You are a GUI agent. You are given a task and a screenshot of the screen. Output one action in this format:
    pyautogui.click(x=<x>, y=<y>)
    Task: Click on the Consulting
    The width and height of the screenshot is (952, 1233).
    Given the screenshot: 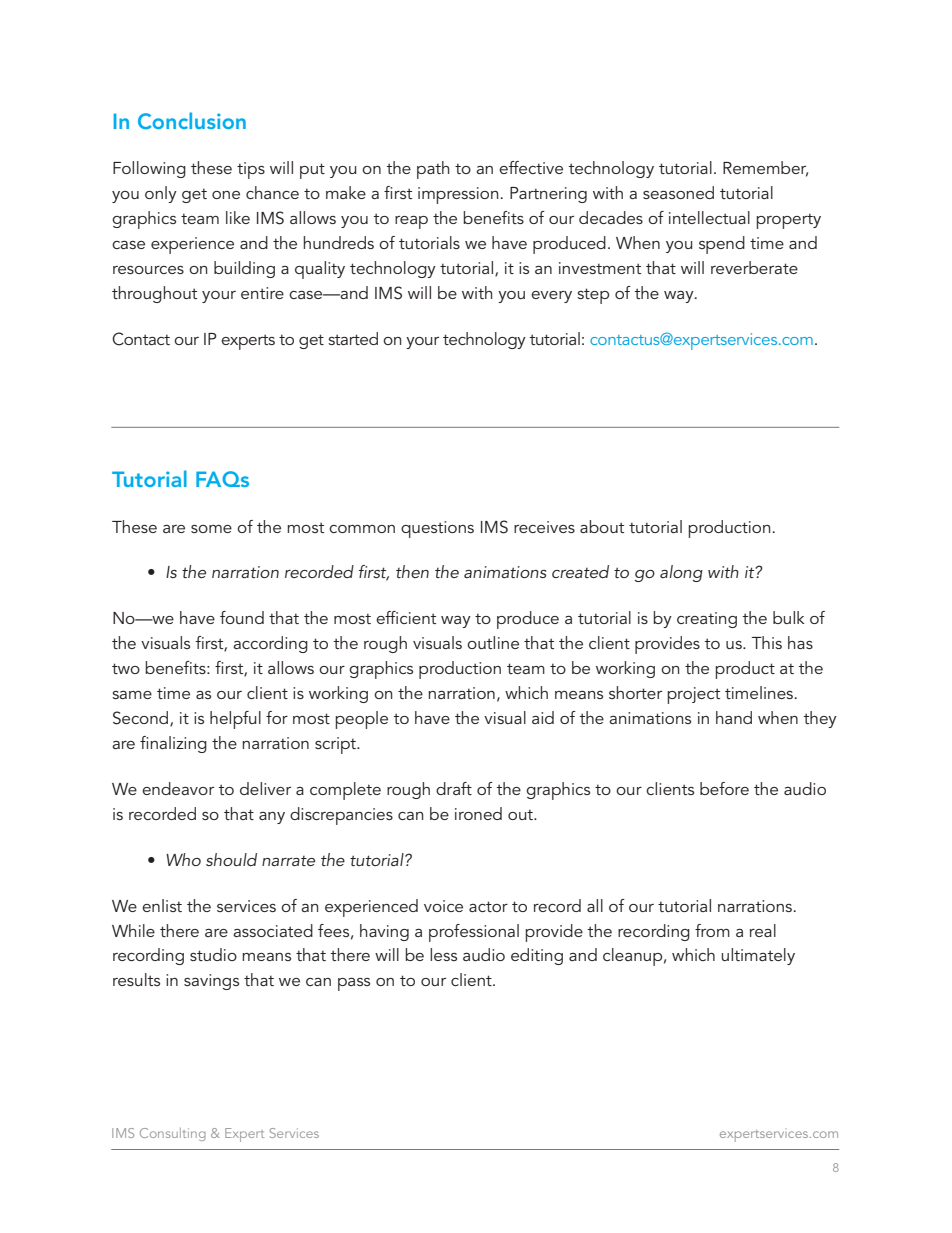 What is the action you would take?
    pyautogui.click(x=173, y=1134)
